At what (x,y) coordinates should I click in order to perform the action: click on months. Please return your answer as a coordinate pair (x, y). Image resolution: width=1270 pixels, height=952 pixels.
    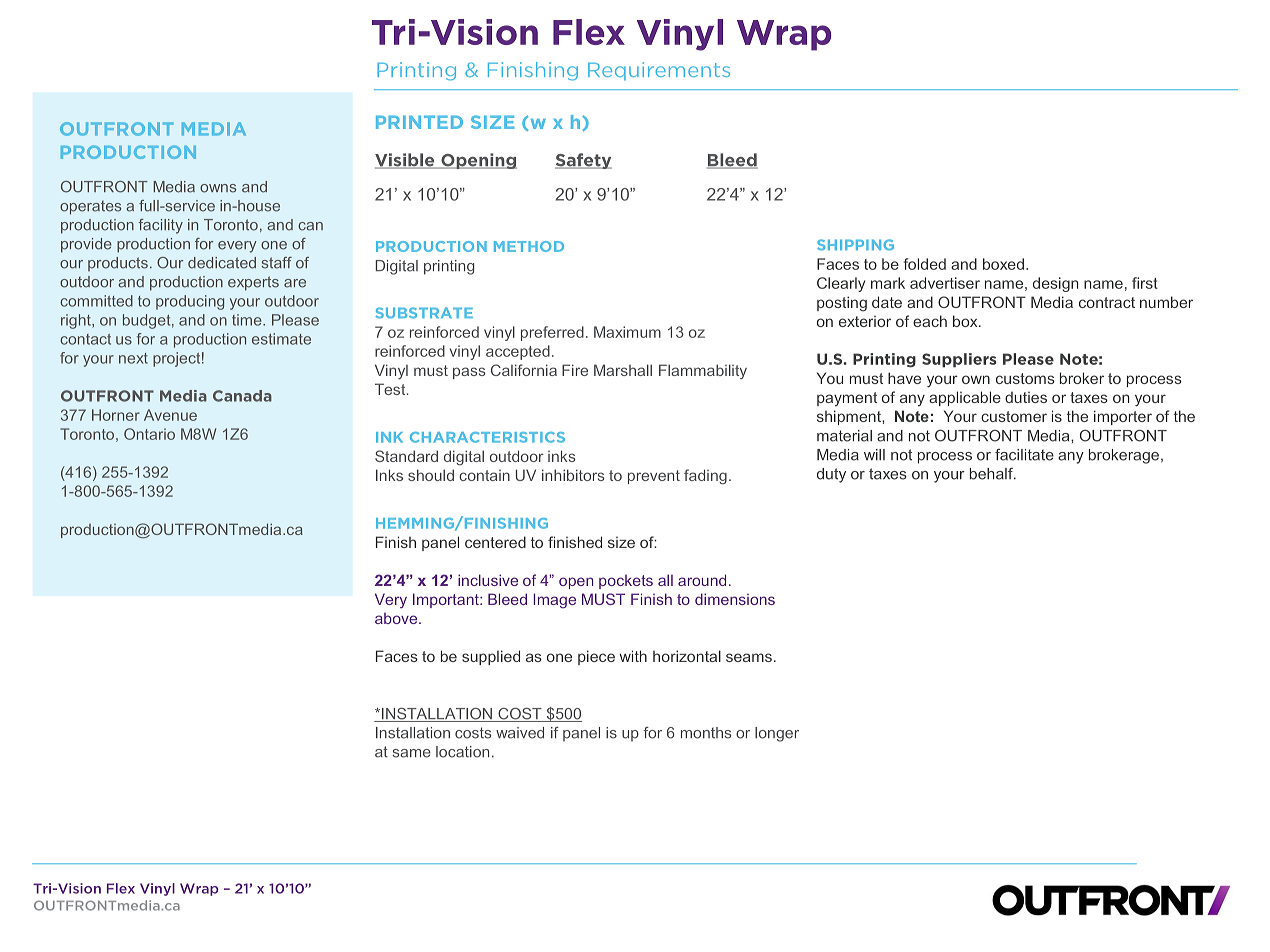
    Looking at the image, I should click on (706, 733).
